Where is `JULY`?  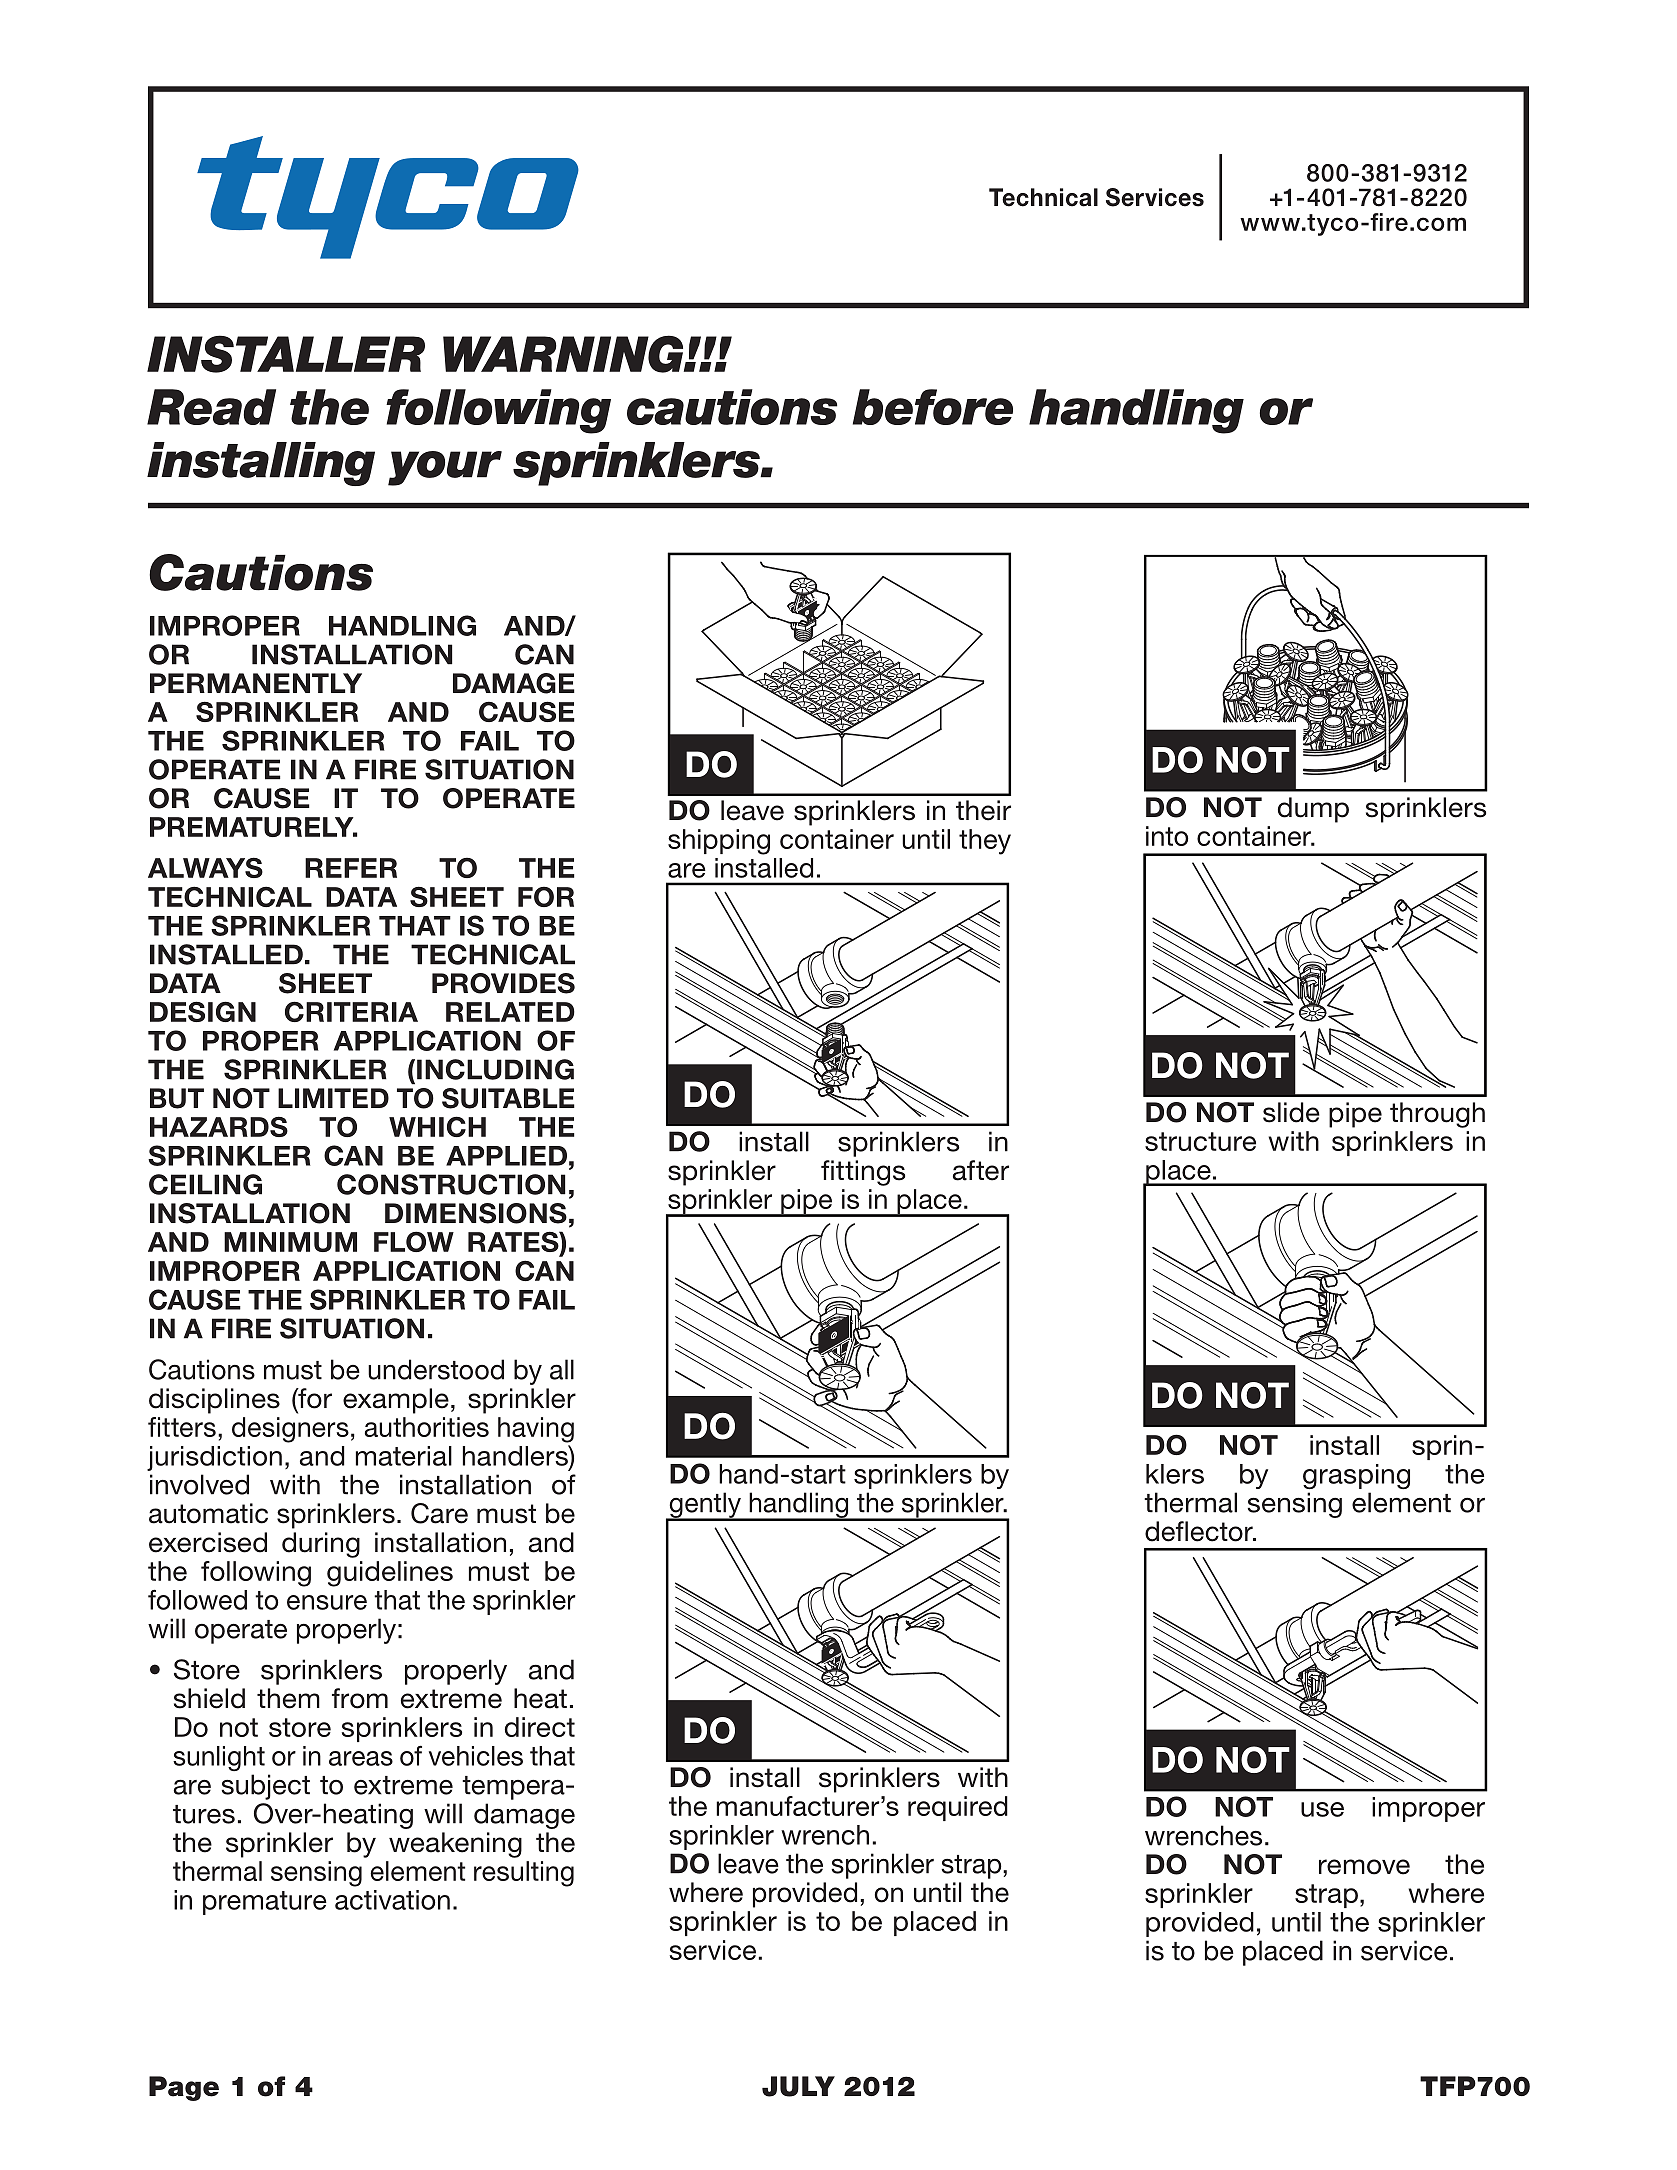
JULY is located at coordinates (798, 2086).
